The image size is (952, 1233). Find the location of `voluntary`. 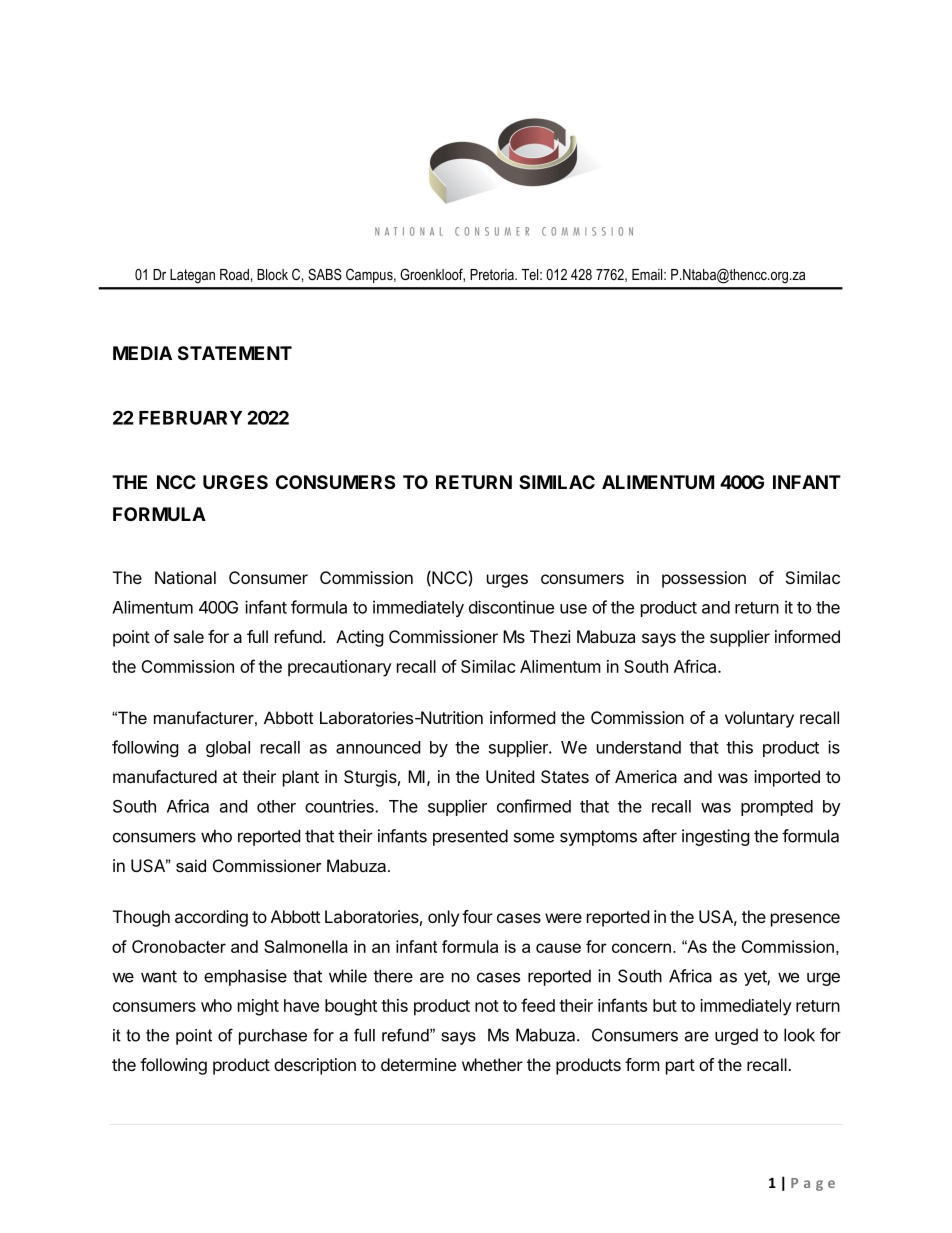

voluntary is located at coordinates (759, 719).
